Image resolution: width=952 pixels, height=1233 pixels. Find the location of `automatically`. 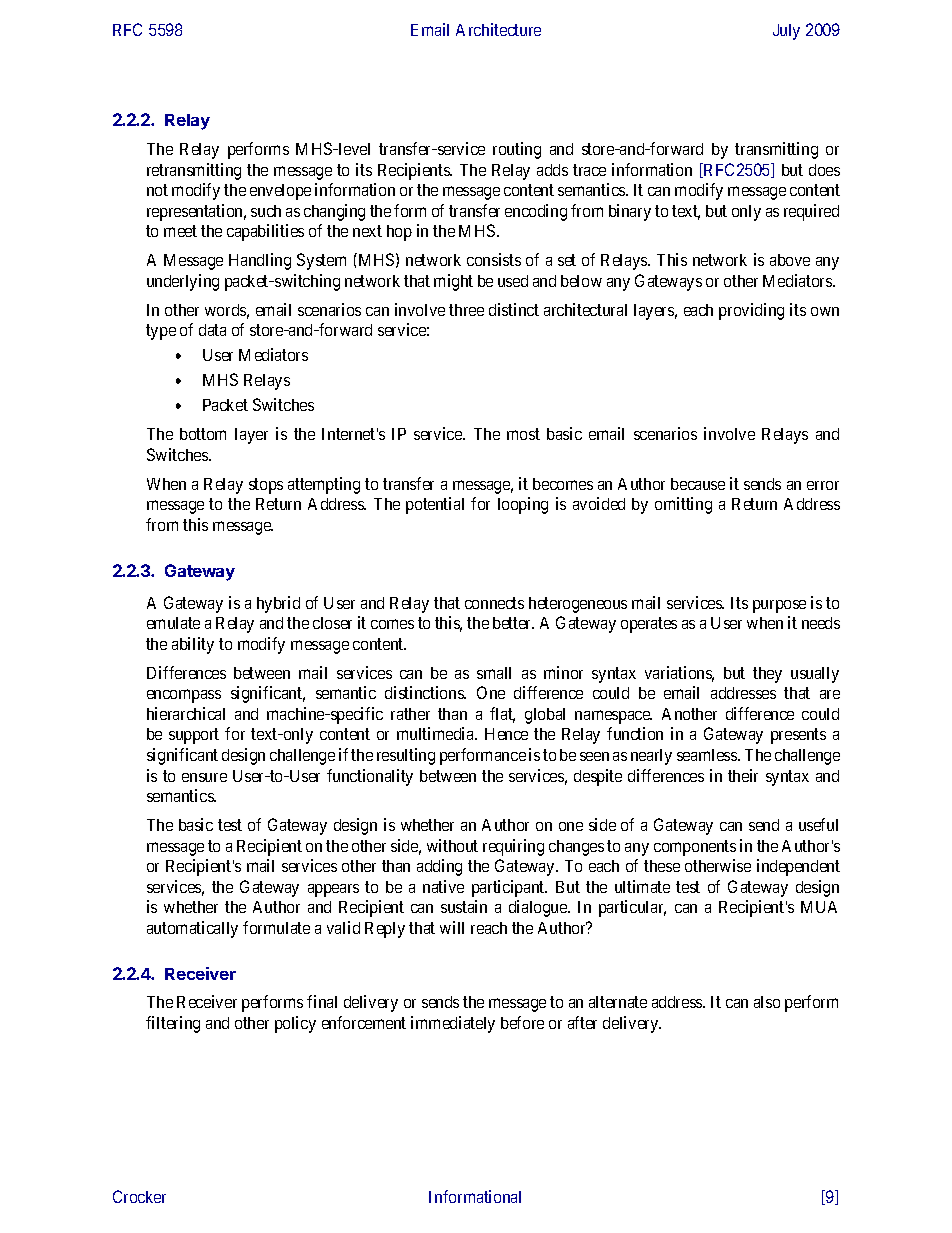

automatically is located at coordinates (192, 929).
